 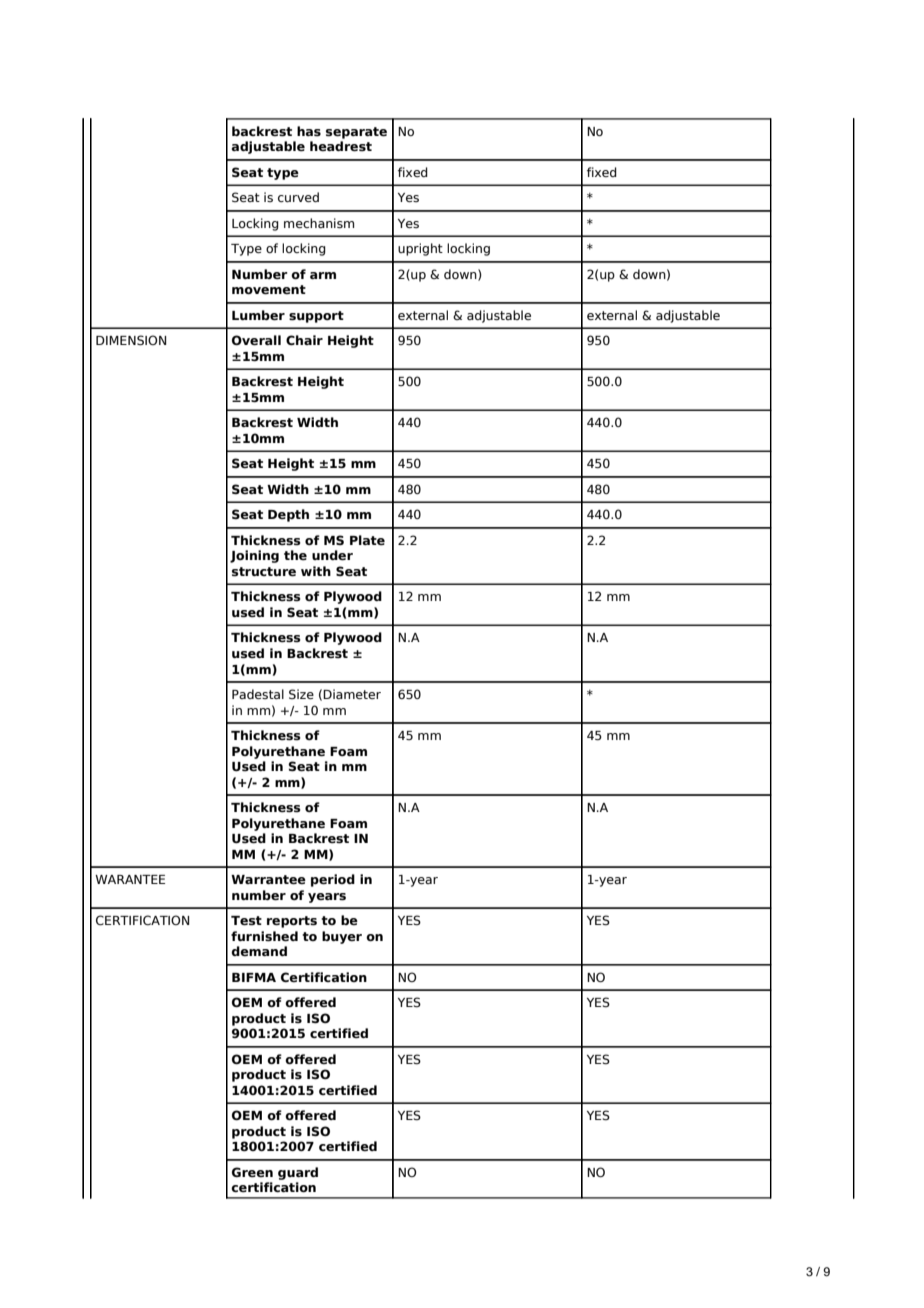 What do you see at coordinates (298, 197) in the screenshot?
I see `curved` at bounding box center [298, 197].
